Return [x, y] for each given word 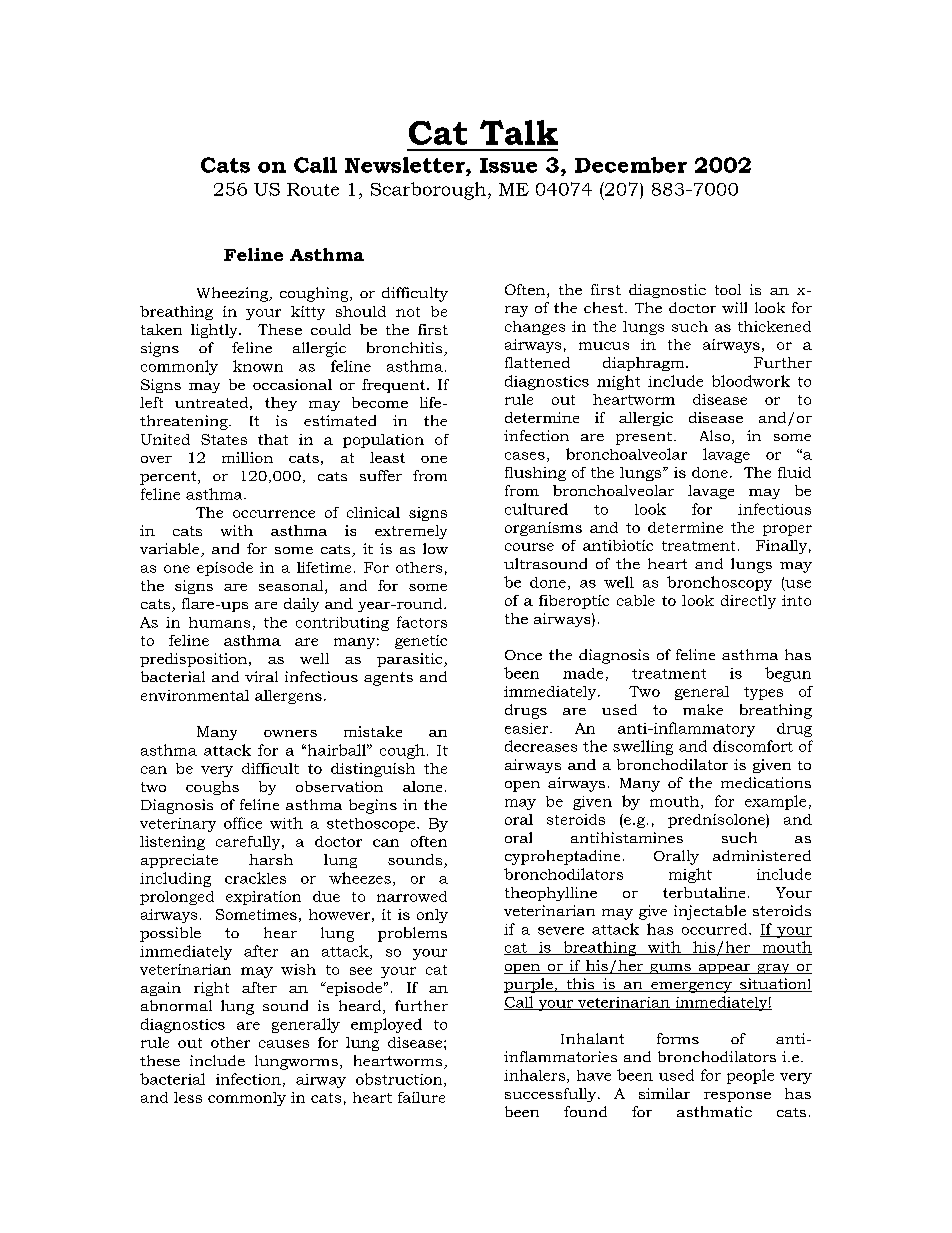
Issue [508, 165]
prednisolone [717, 821]
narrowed [412, 896]
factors [422, 622]
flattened [537, 362]
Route [313, 189]
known [258, 366]
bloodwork [751, 381]
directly [748, 602]
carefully [249, 843]
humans [219, 622]
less [188, 1097]
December [631, 165]
